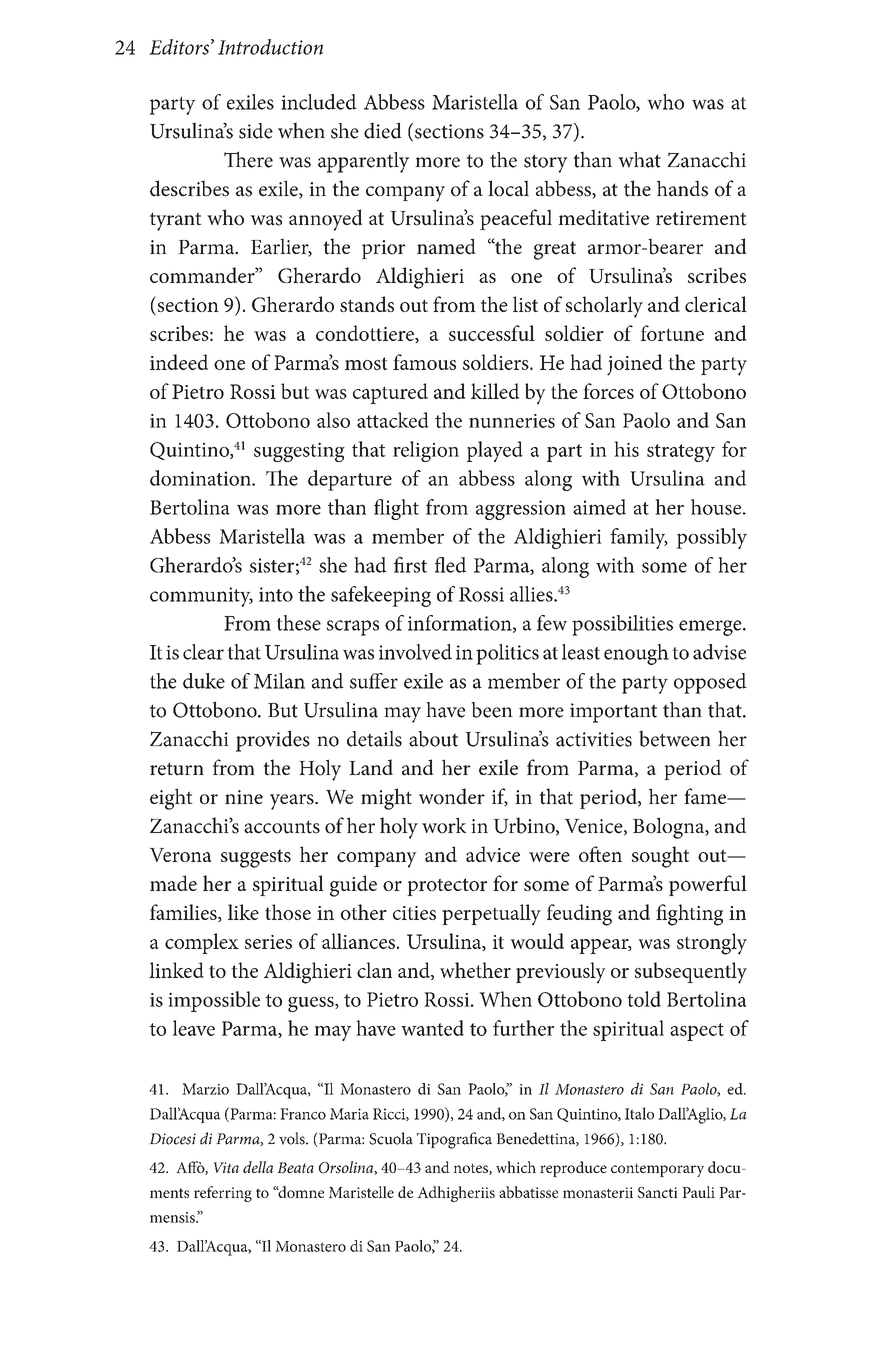  What do you see at coordinates (226, 1167) in the image?
I see `Vita` at bounding box center [226, 1167].
